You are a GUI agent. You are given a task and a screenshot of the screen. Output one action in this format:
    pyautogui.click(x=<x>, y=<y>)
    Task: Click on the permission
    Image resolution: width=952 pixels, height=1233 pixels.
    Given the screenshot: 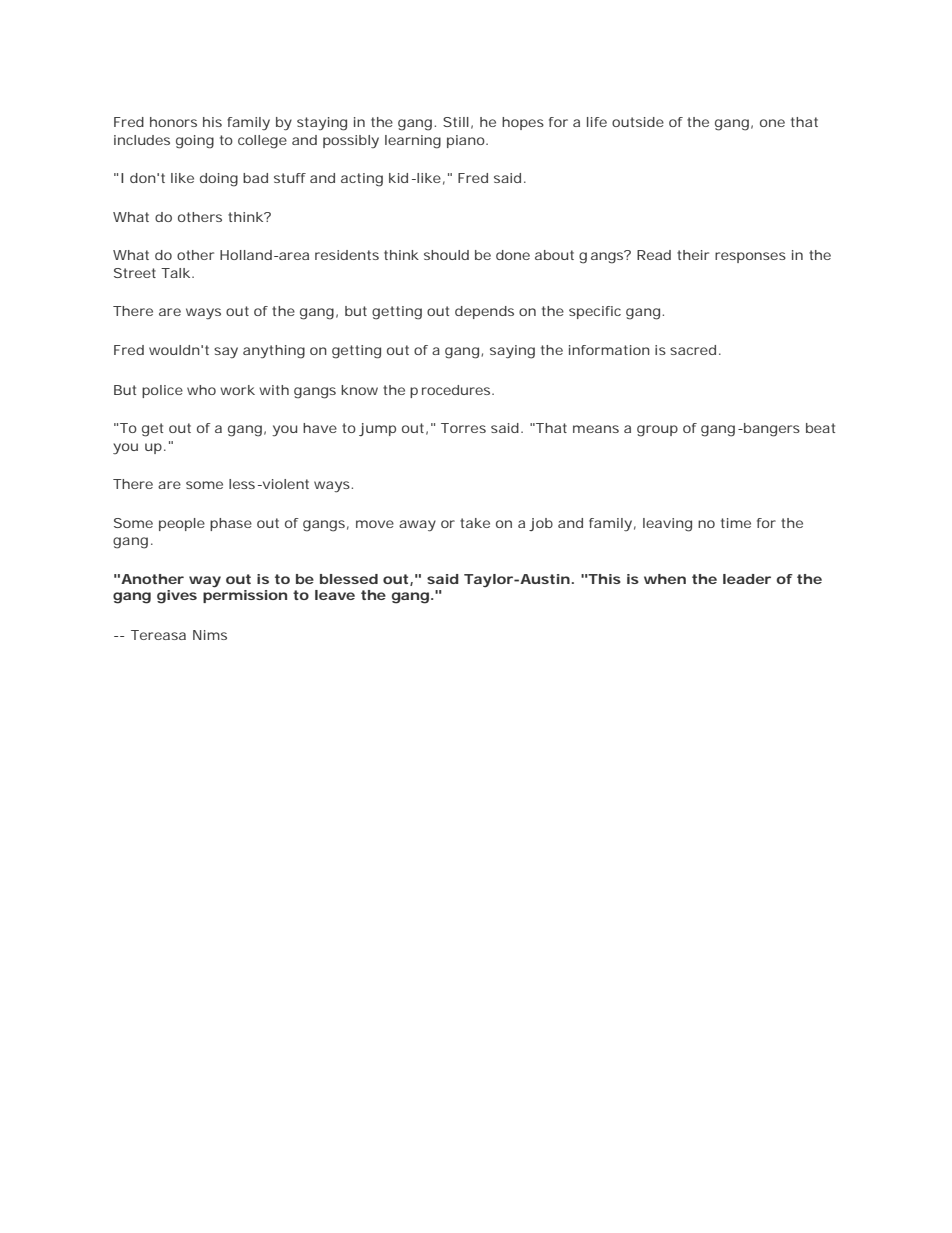 What is the action you would take?
    pyautogui.click(x=245, y=596)
